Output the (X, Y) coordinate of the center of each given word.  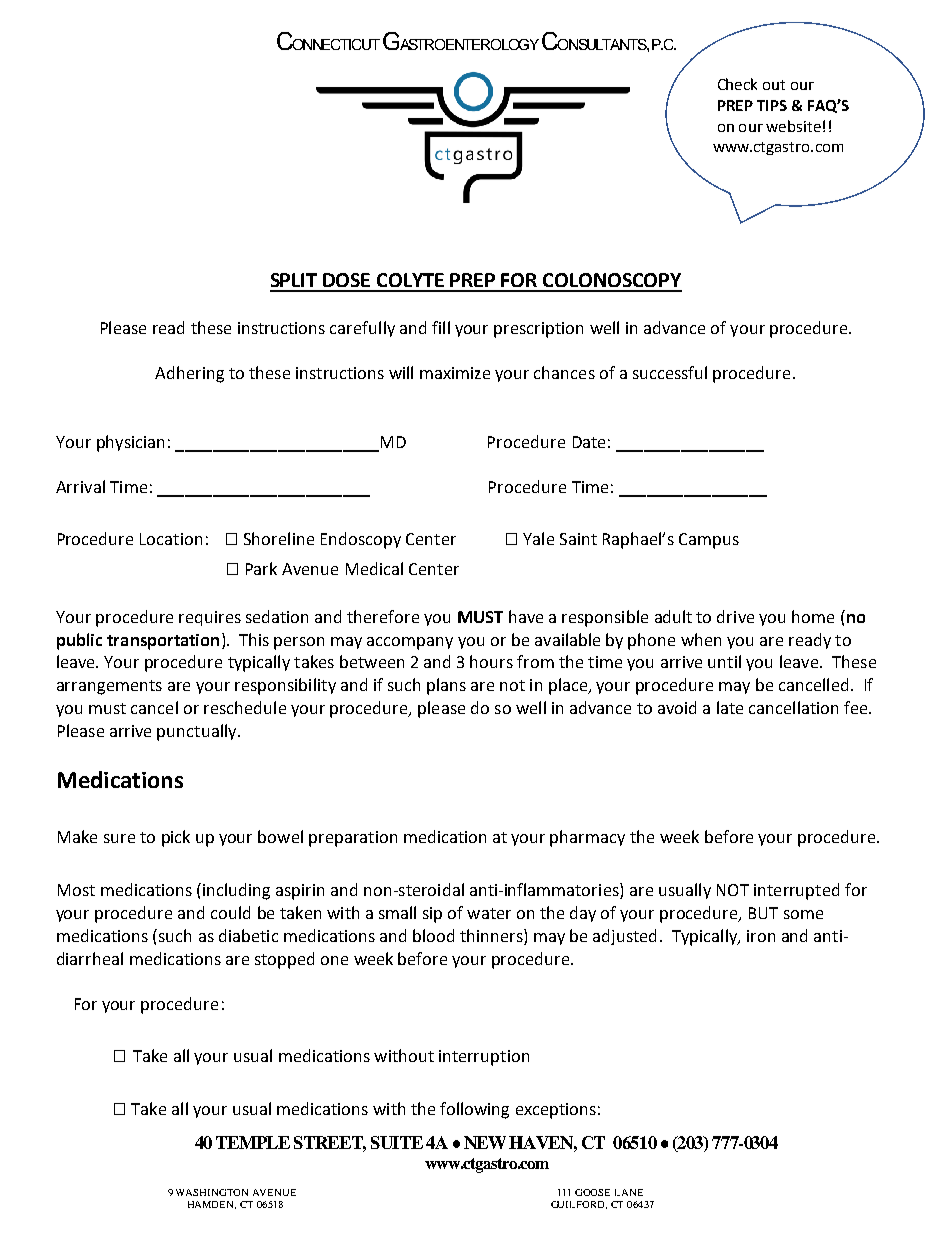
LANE (629, 1192)
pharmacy (587, 838)
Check (737, 84)
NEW (485, 1142)
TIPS (772, 105)
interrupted (796, 891)
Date (589, 442)
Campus (709, 541)
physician (130, 443)
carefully (362, 329)
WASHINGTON (212, 1192)
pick (176, 838)
